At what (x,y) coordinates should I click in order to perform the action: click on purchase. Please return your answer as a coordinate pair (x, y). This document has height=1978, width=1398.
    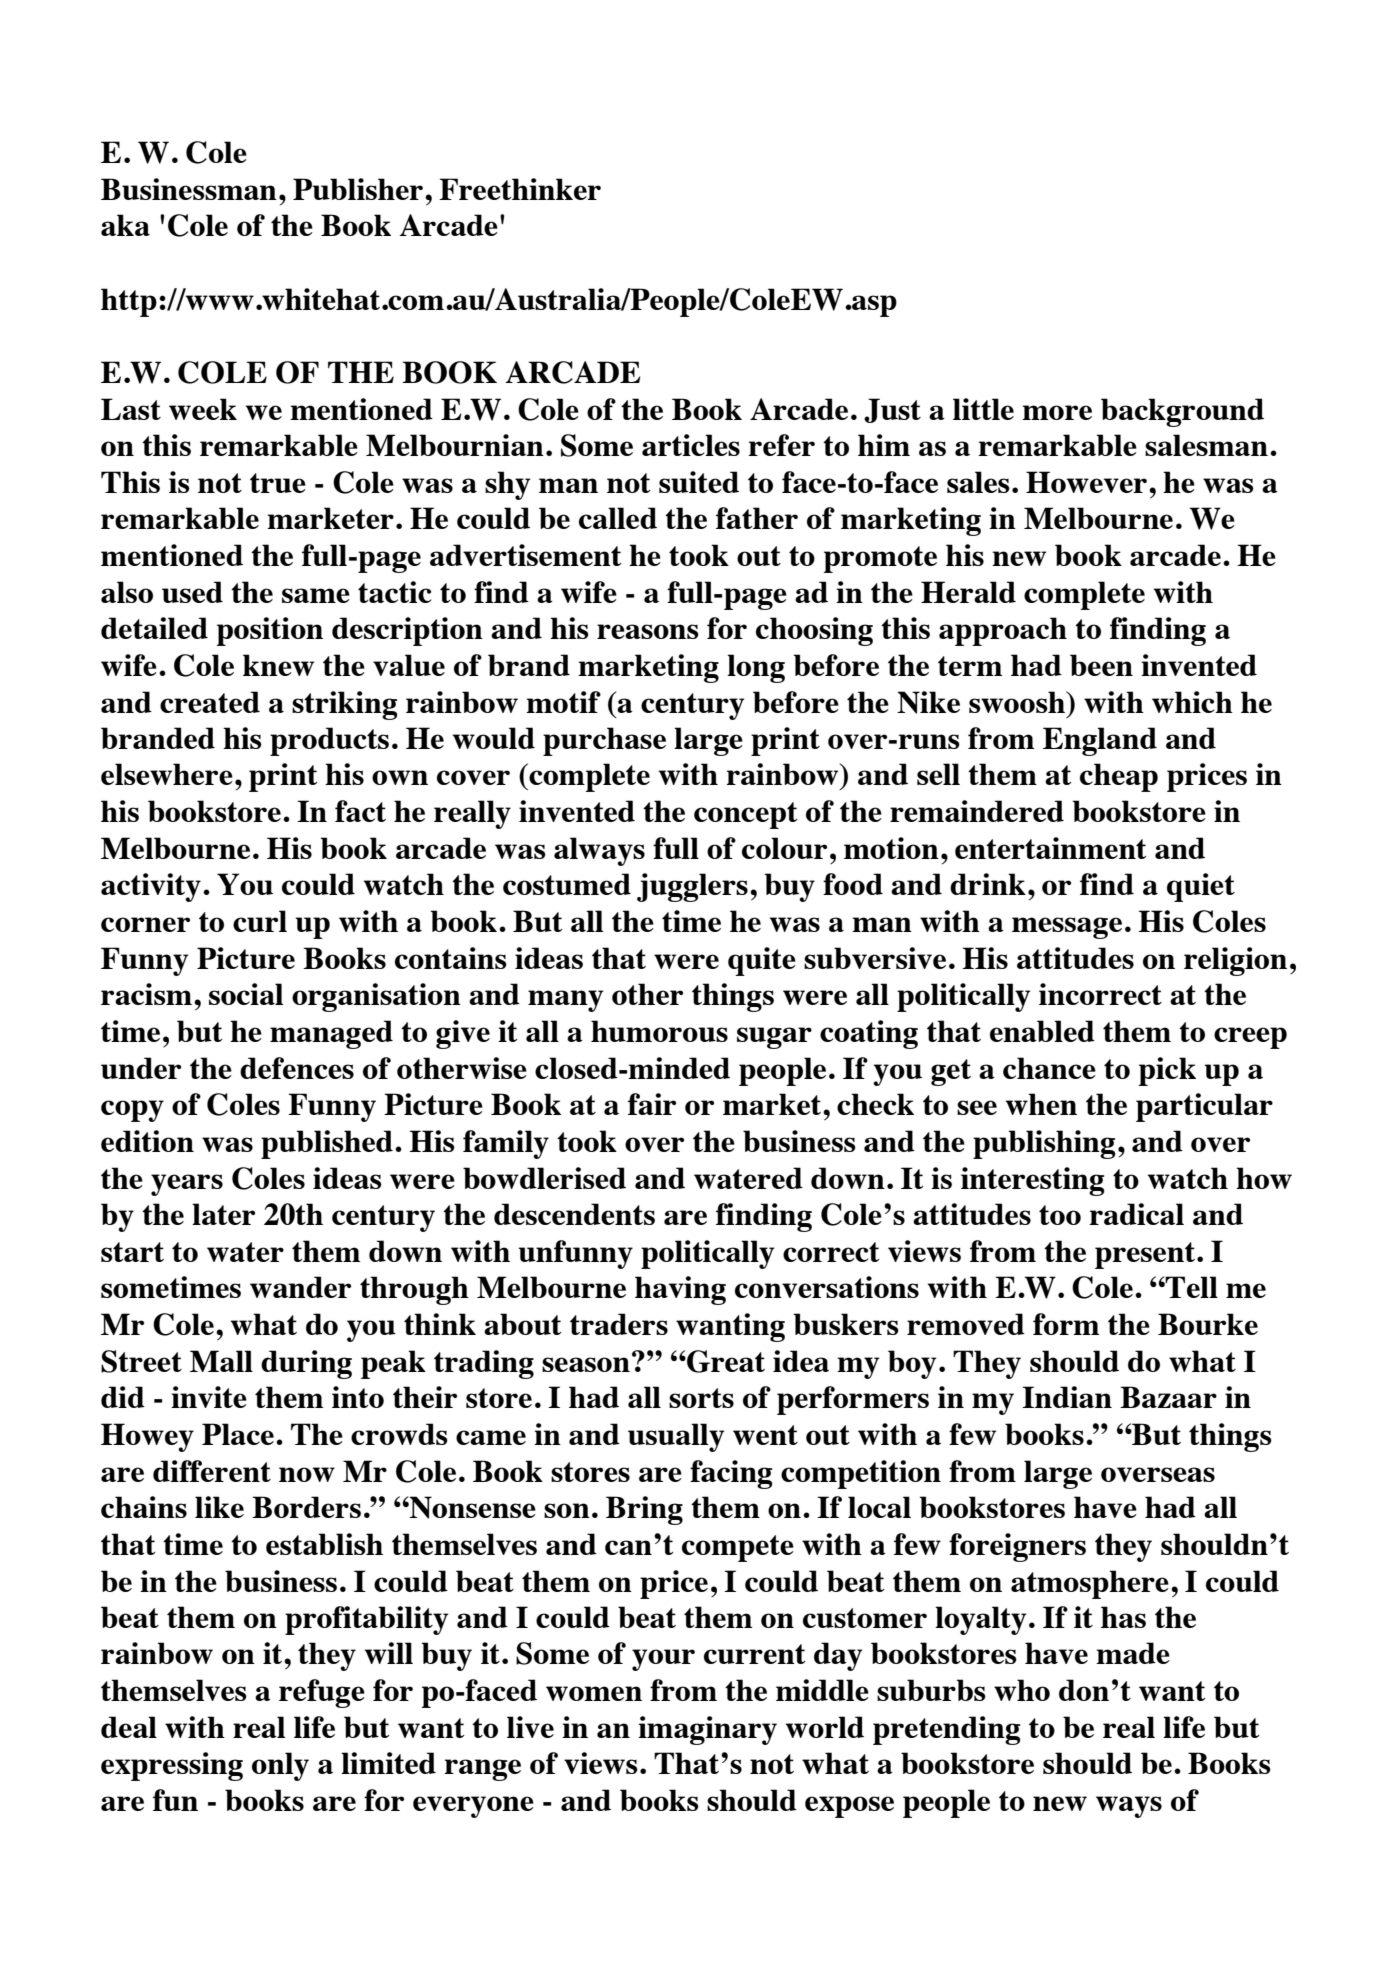
    Looking at the image, I should click on (604, 741).
